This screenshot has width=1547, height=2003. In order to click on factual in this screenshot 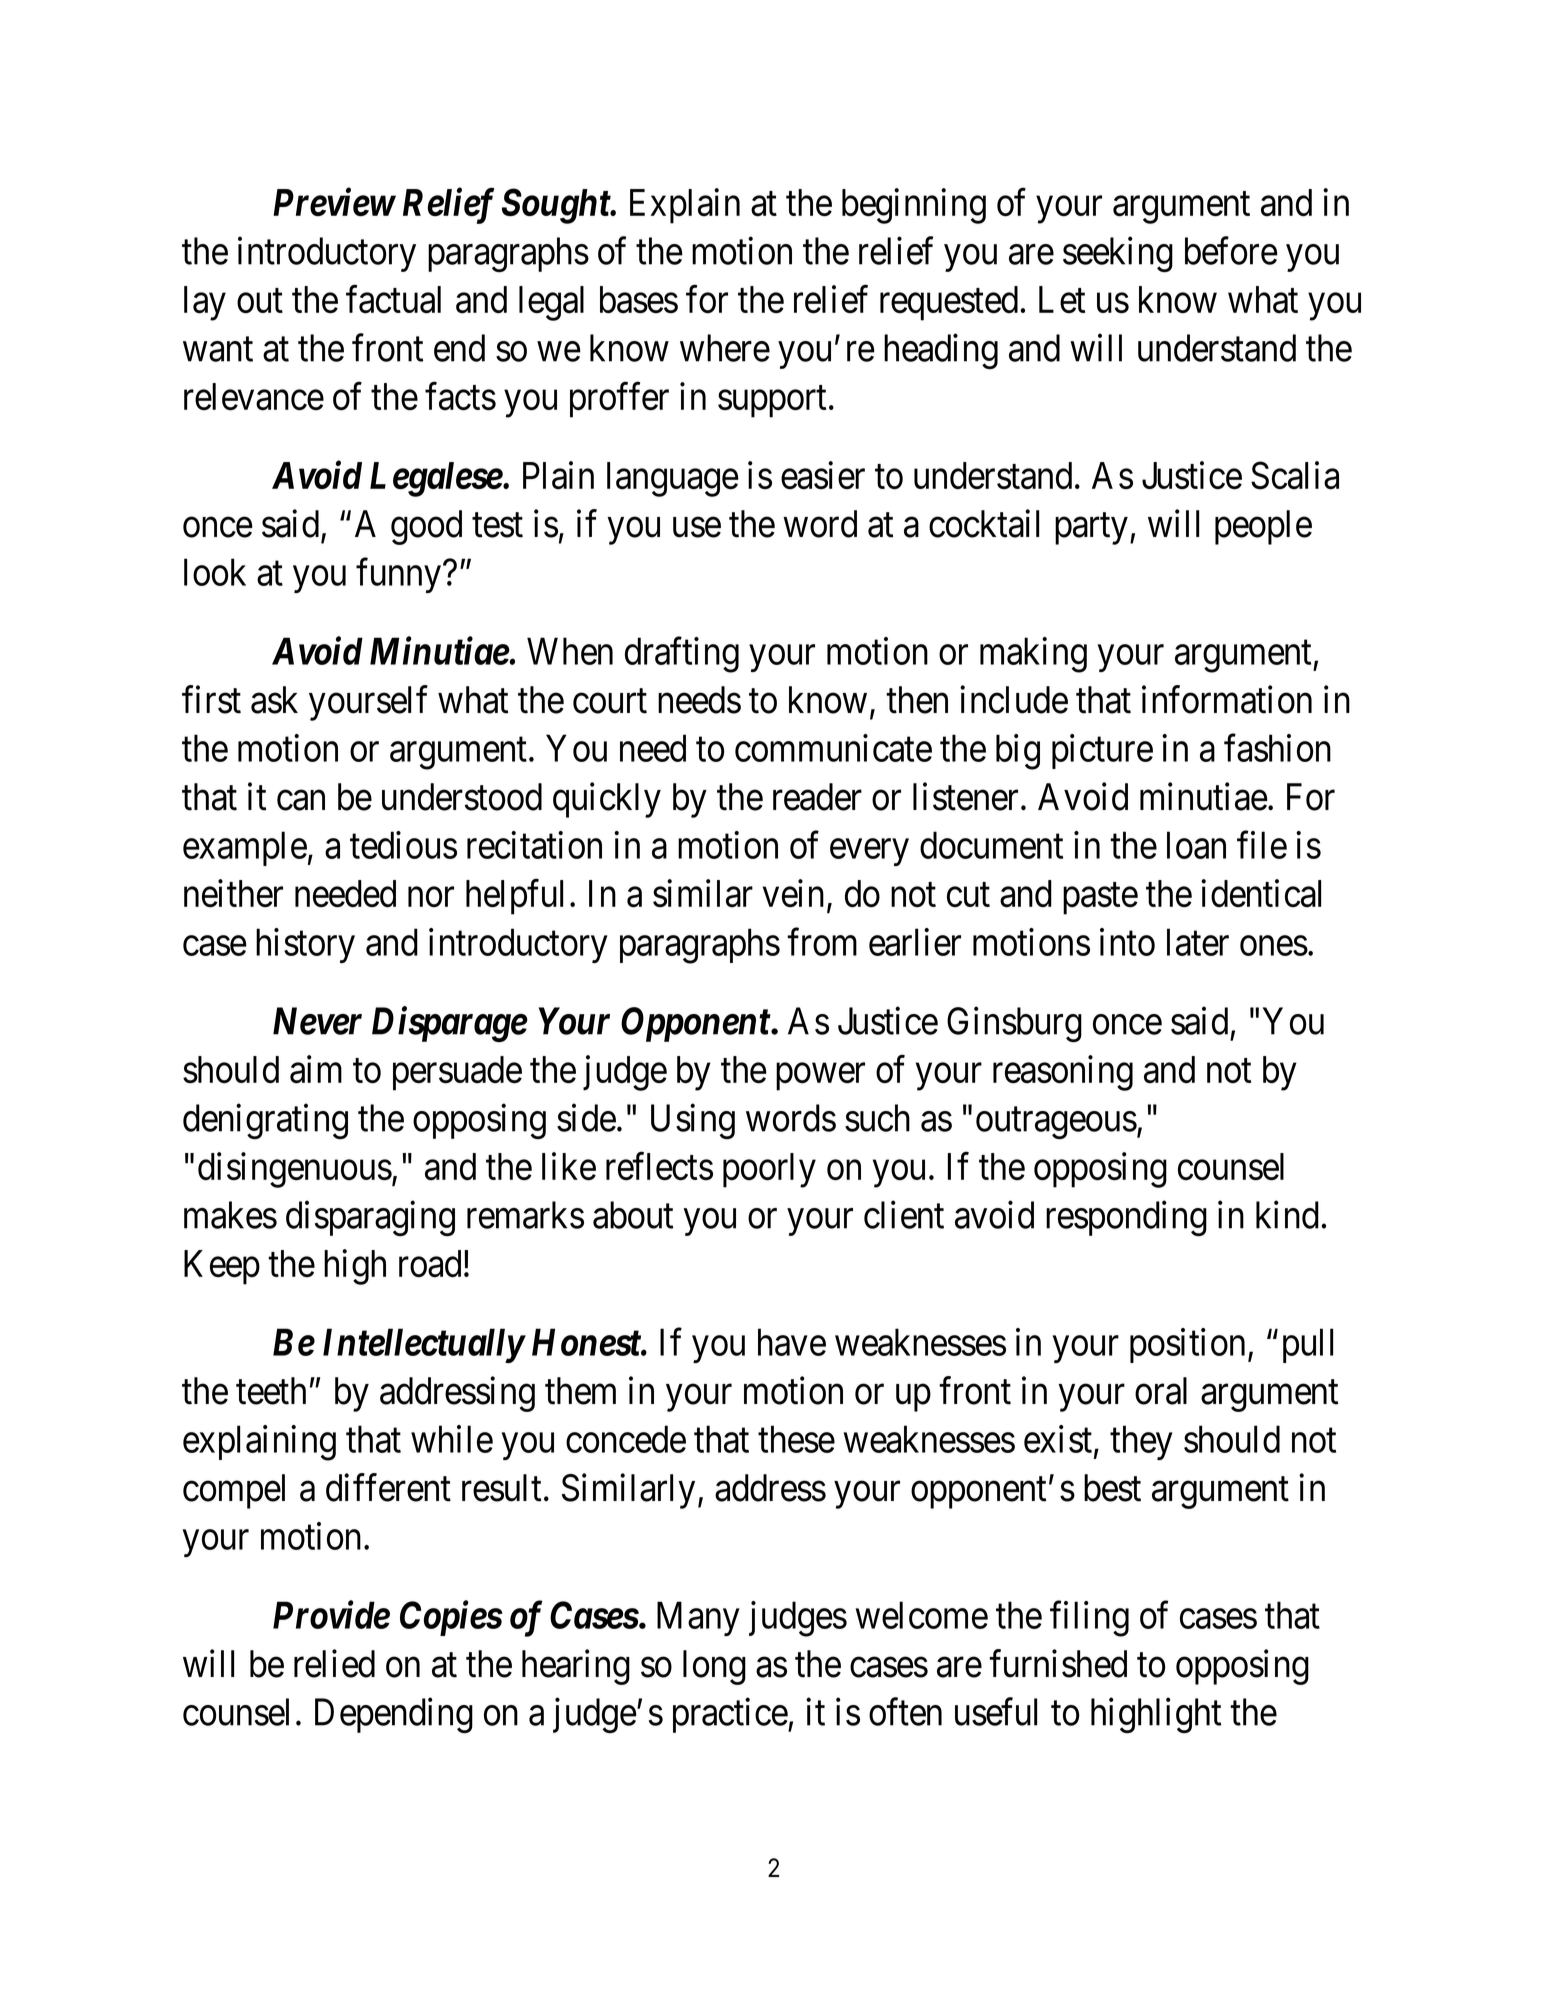, I will do `click(393, 299)`.
